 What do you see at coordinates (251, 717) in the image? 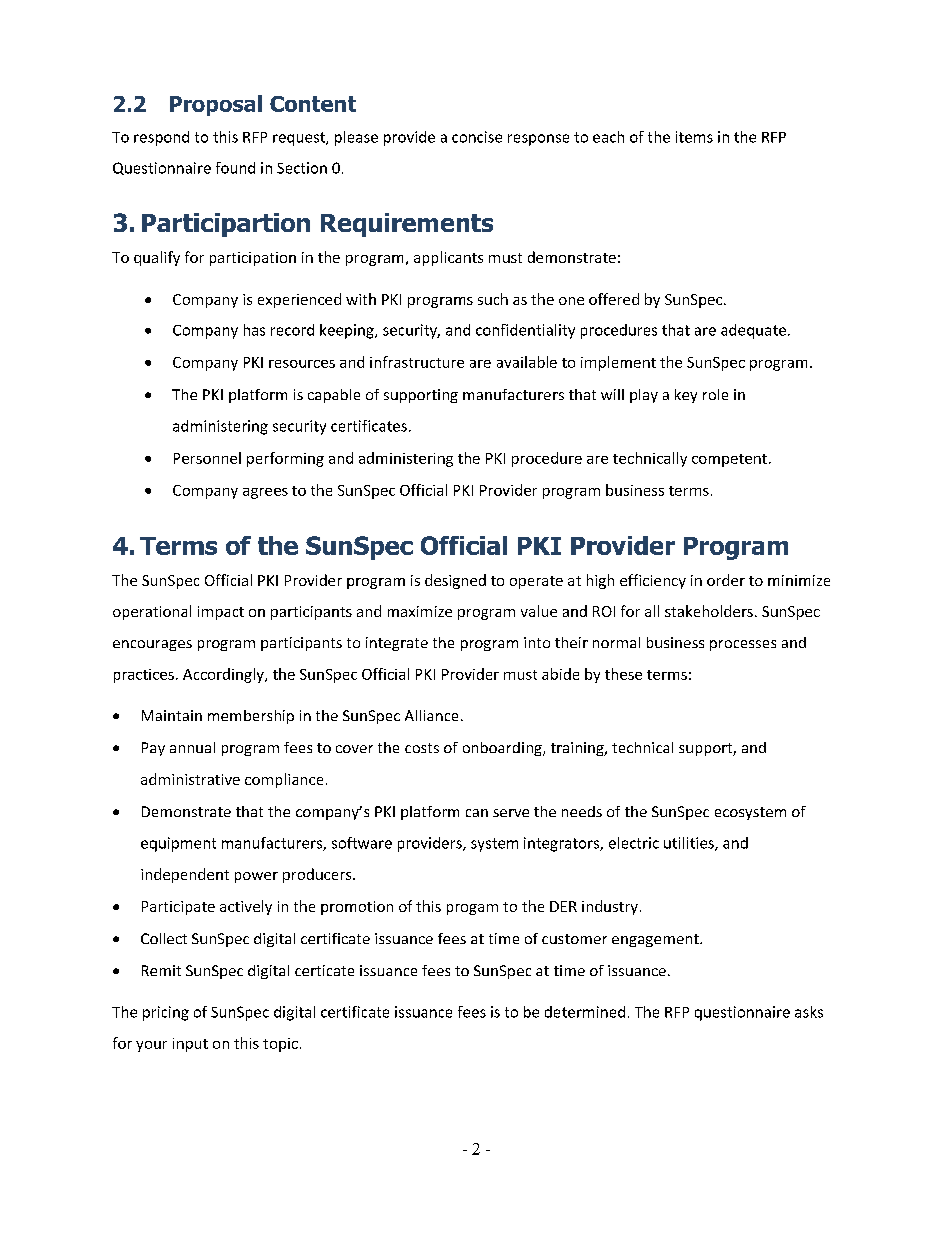
I see `membership` at bounding box center [251, 717].
